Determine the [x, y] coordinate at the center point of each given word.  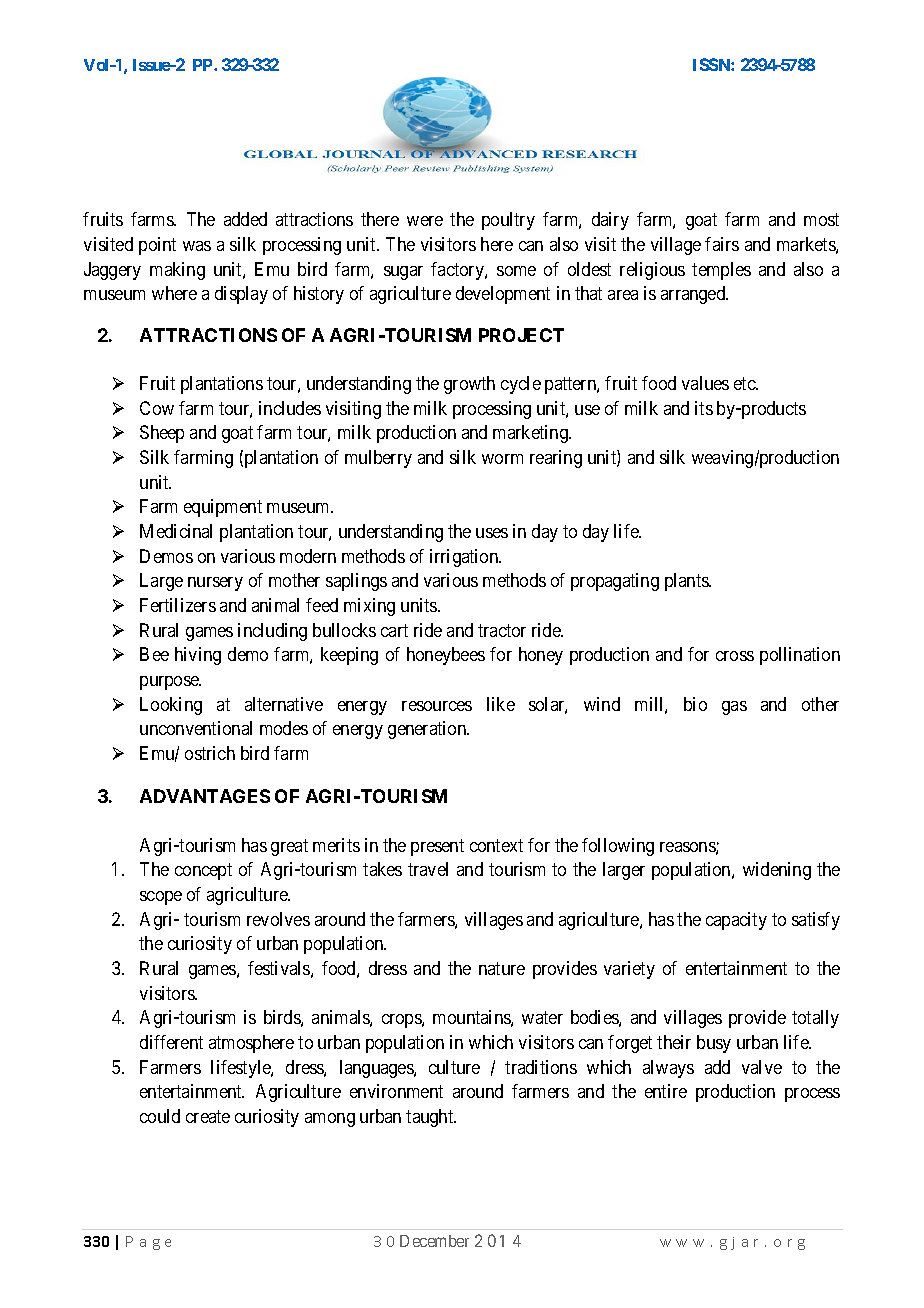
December [434, 1241]
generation [428, 730]
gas [734, 708]
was [197, 246]
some [516, 271]
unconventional [196, 728]
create [208, 1116]
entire [666, 1091]
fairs [722, 244]
